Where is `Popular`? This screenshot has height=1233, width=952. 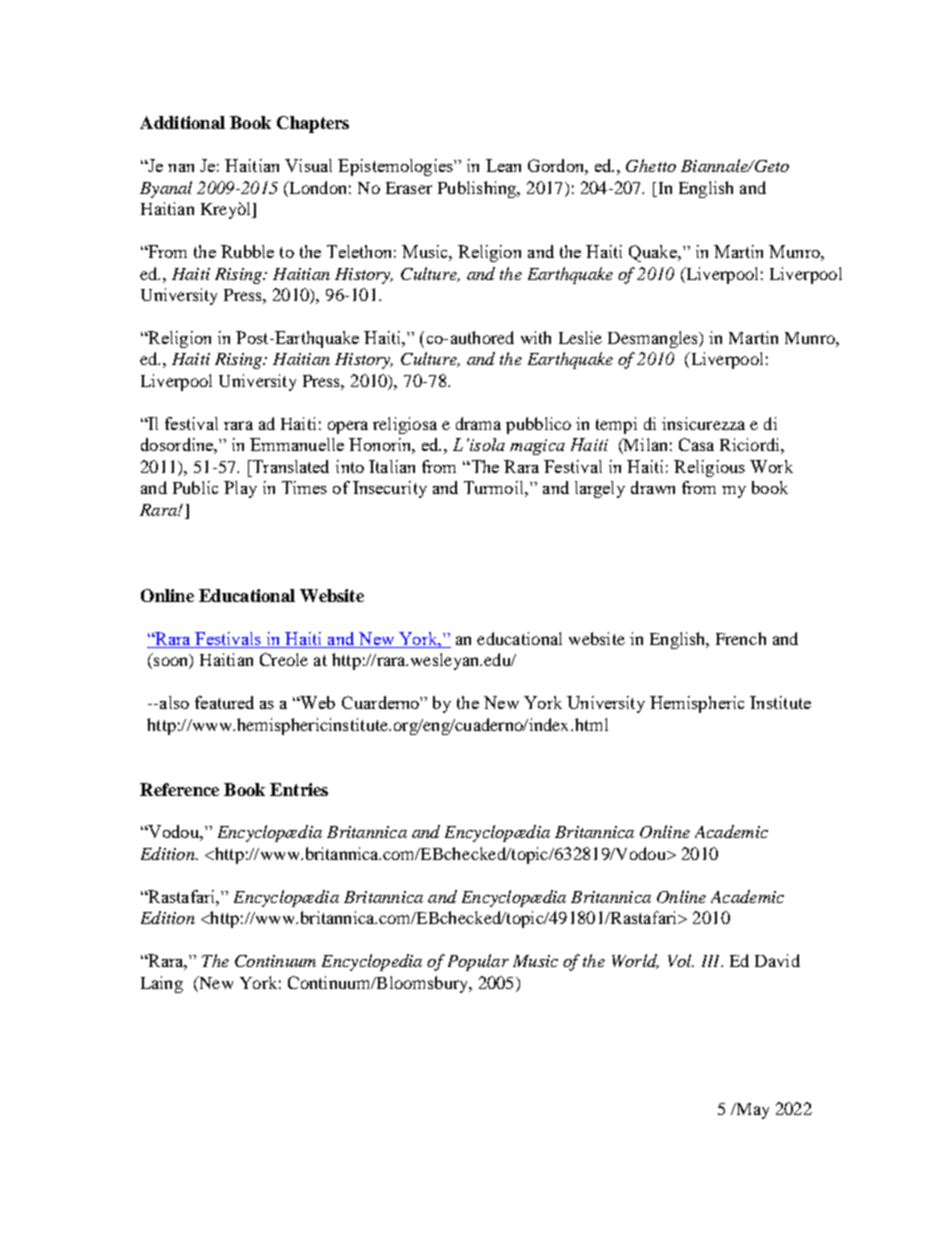 Popular is located at coordinates (478, 962).
